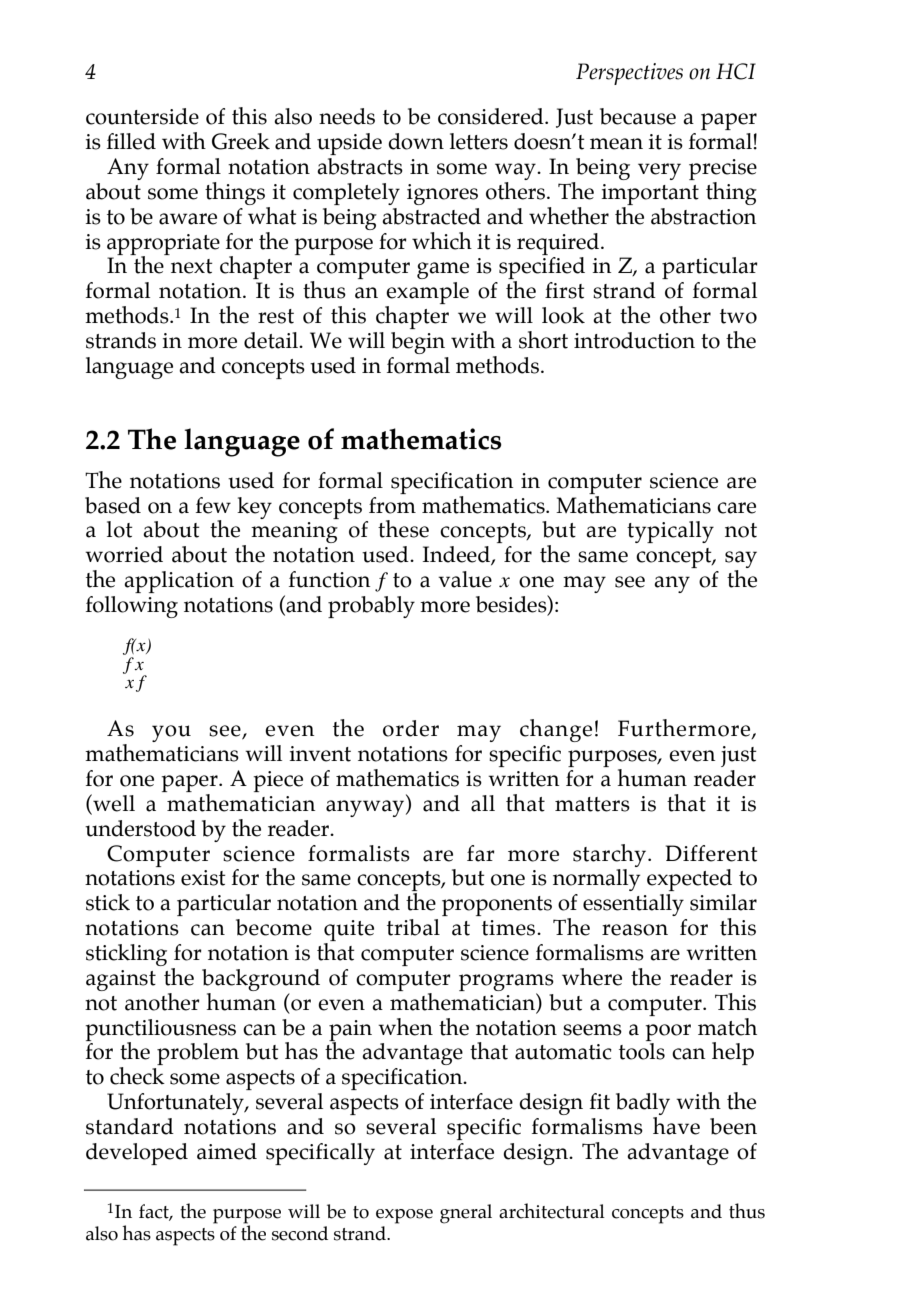 This page has height=1308, width=924. Describe the element at coordinates (371, 607) in the page. I see `probably` at that location.
